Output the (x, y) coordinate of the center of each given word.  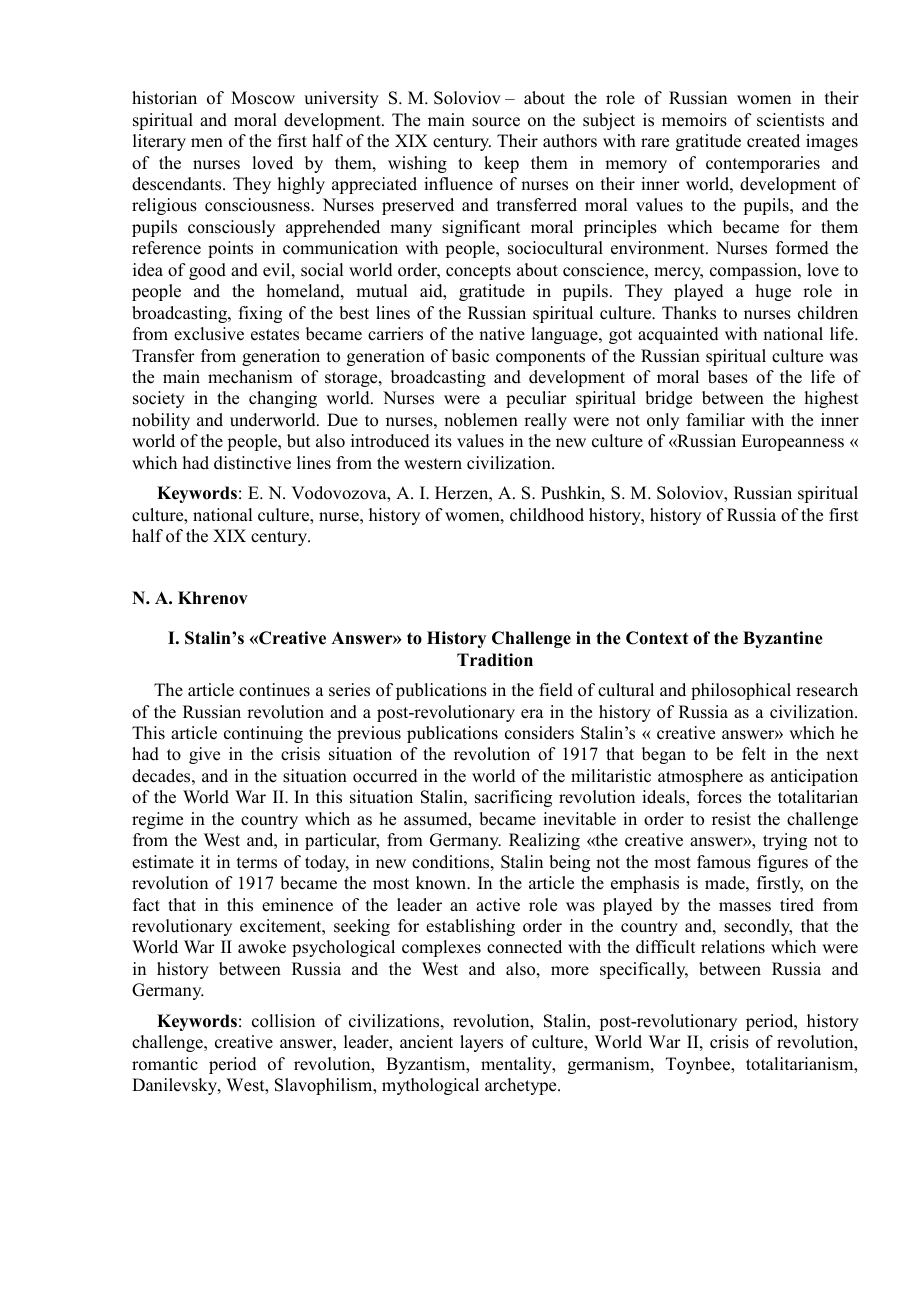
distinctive (252, 463)
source (496, 122)
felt (754, 754)
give (204, 755)
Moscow (263, 98)
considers (539, 733)
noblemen (481, 420)
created (773, 141)
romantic (165, 1064)
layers (481, 1043)
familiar (716, 419)
